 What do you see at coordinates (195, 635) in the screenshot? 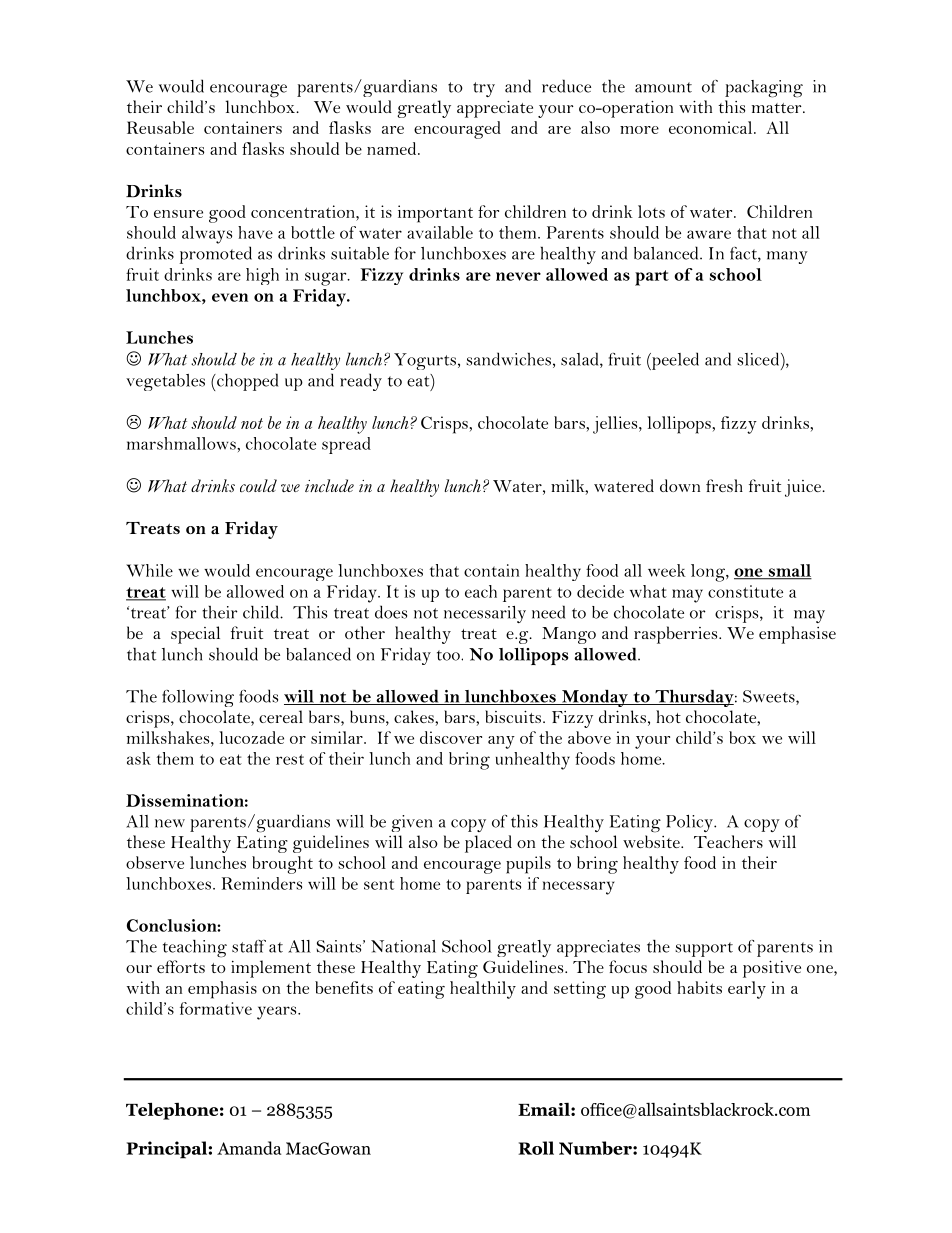
I see `special` at bounding box center [195, 635].
